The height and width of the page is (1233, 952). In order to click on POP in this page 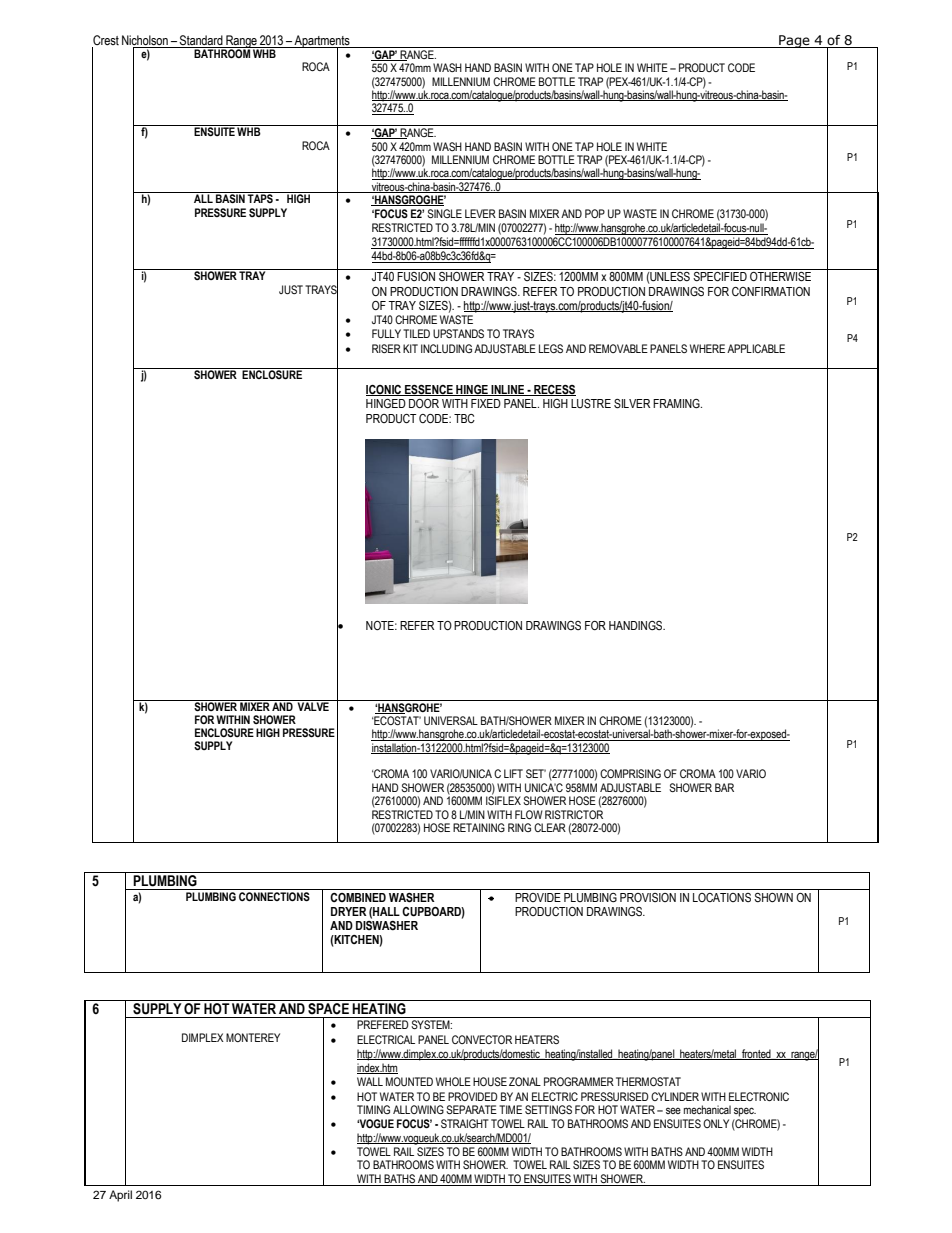, I will do `click(595, 213)`.
